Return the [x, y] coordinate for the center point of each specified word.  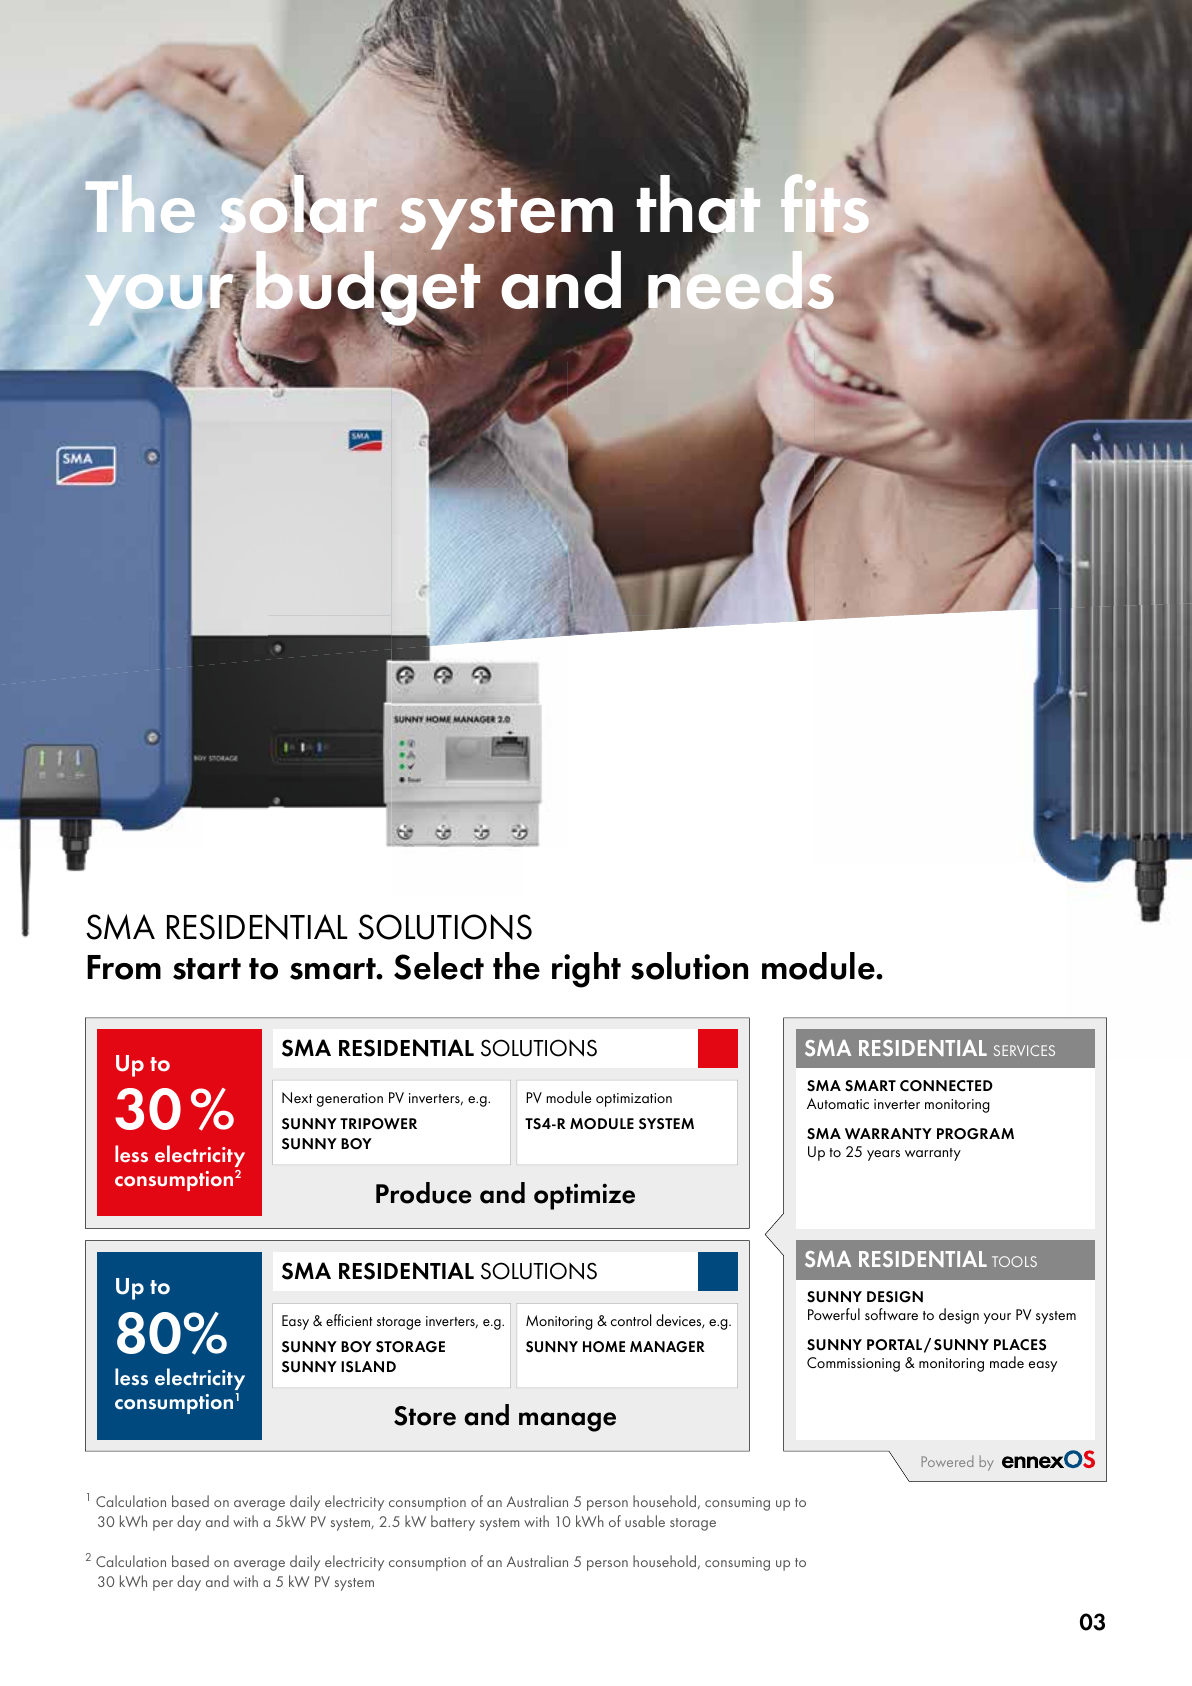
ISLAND [368, 1367]
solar [298, 204]
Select [439, 966]
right [586, 970]
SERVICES [1024, 1050]
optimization [634, 1100]
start [207, 969]
